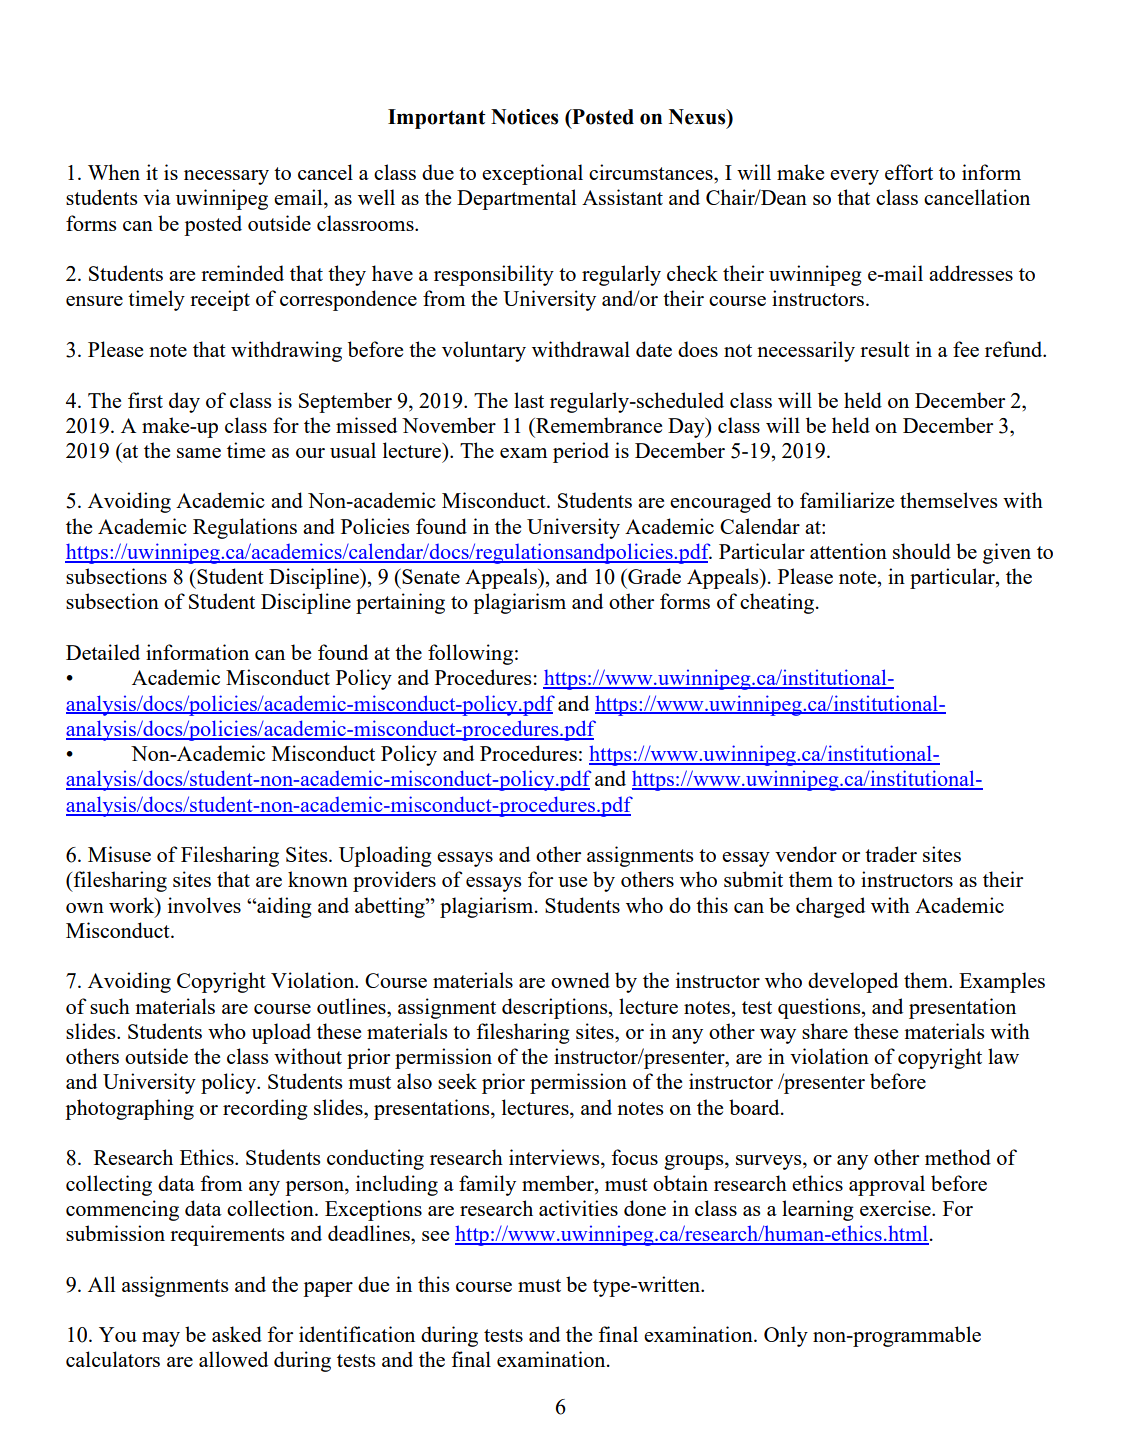 This image has height=1450, width=1121. Describe the element at coordinates (199, 453) in the image. I see `same` at that location.
